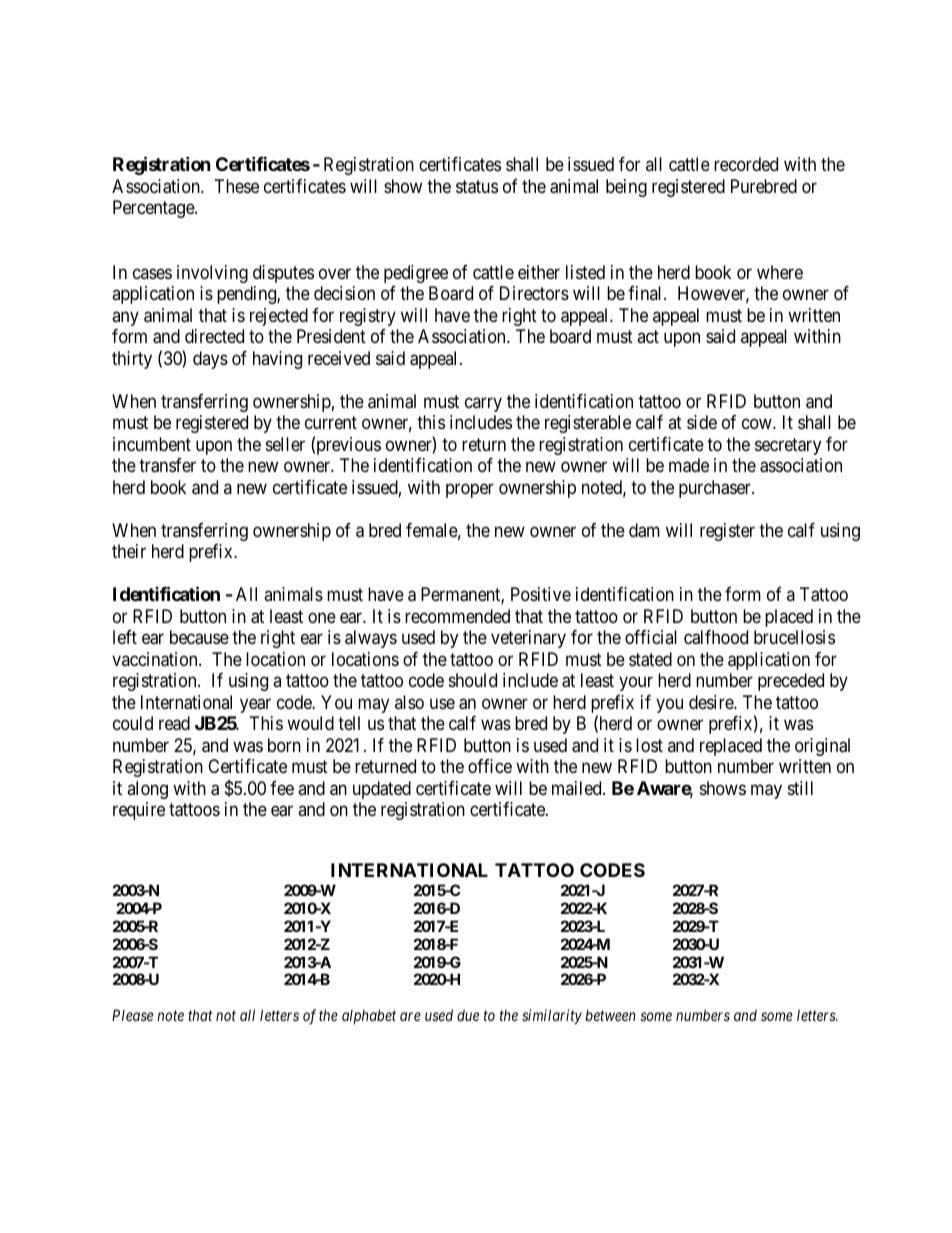 Image resolution: width=952 pixels, height=1233 pixels. What do you see at coordinates (800, 788) in the document?
I see `still` at bounding box center [800, 788].
